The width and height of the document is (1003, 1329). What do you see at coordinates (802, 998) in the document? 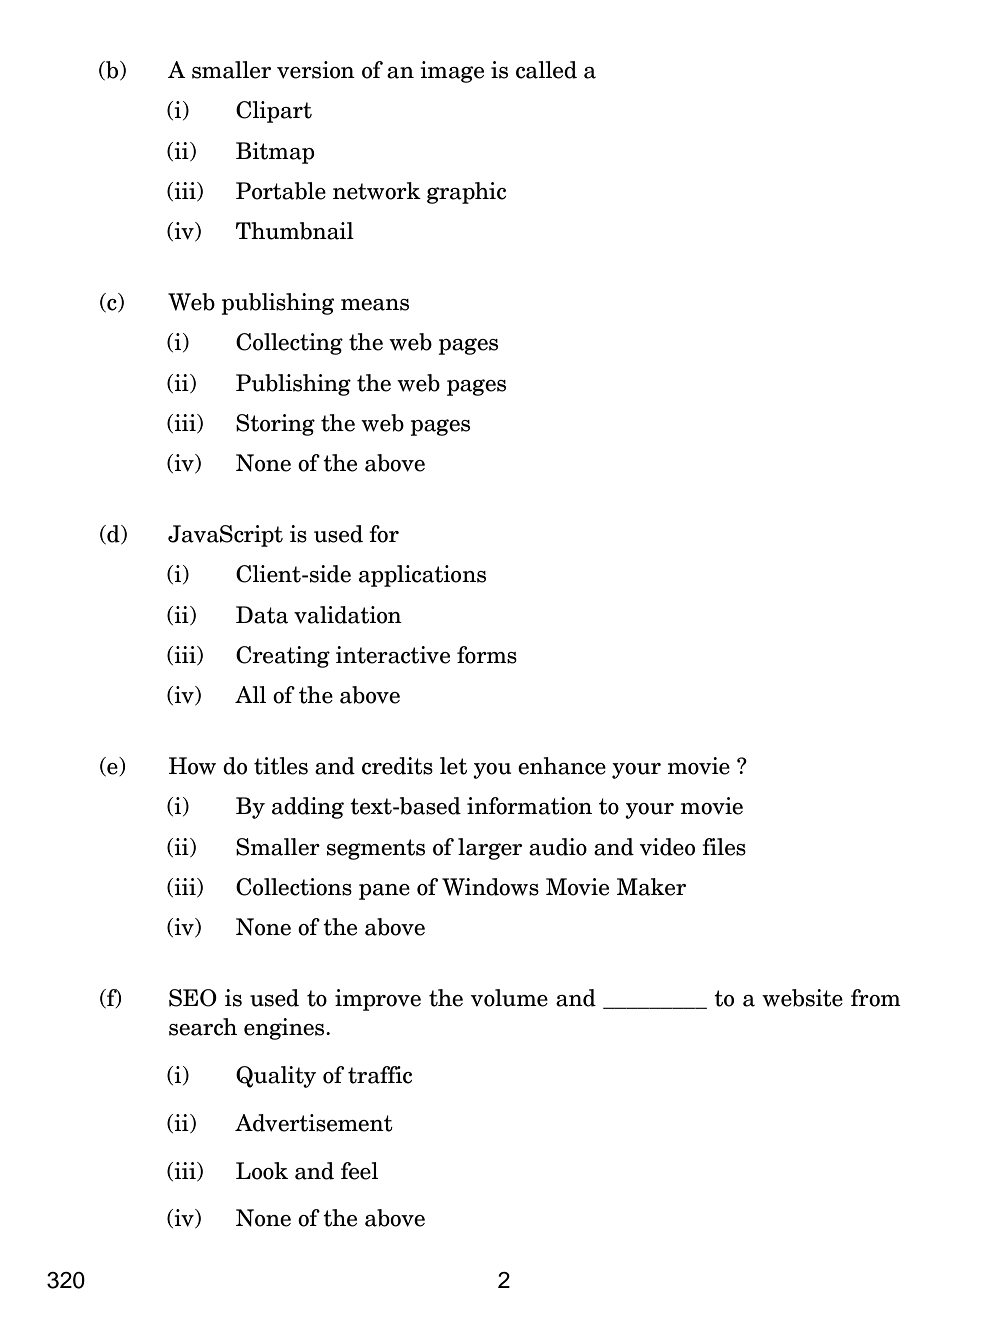
I see `website` at bounding box center [802, 998].
